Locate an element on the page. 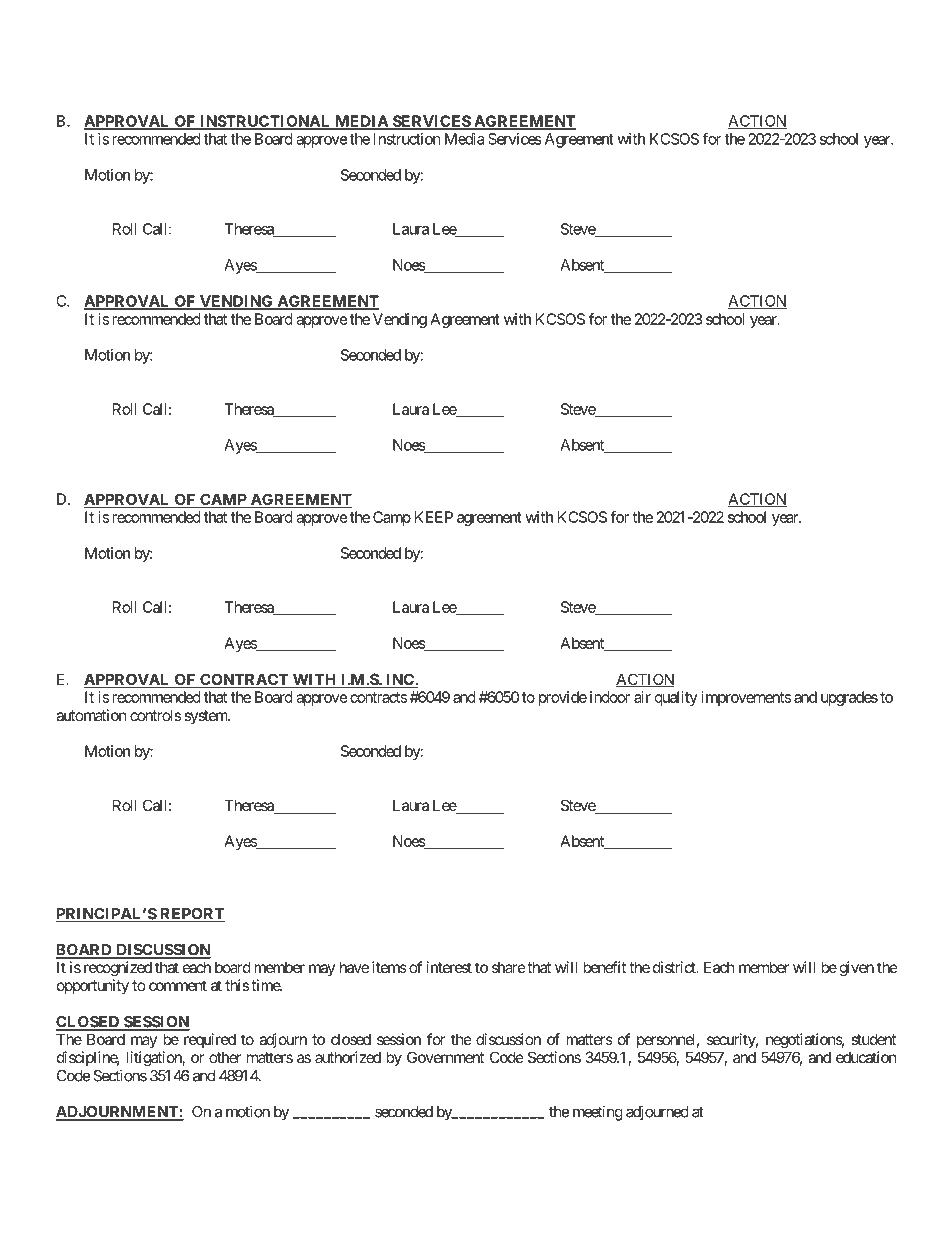  other is located at coordinates (225, 1057).
